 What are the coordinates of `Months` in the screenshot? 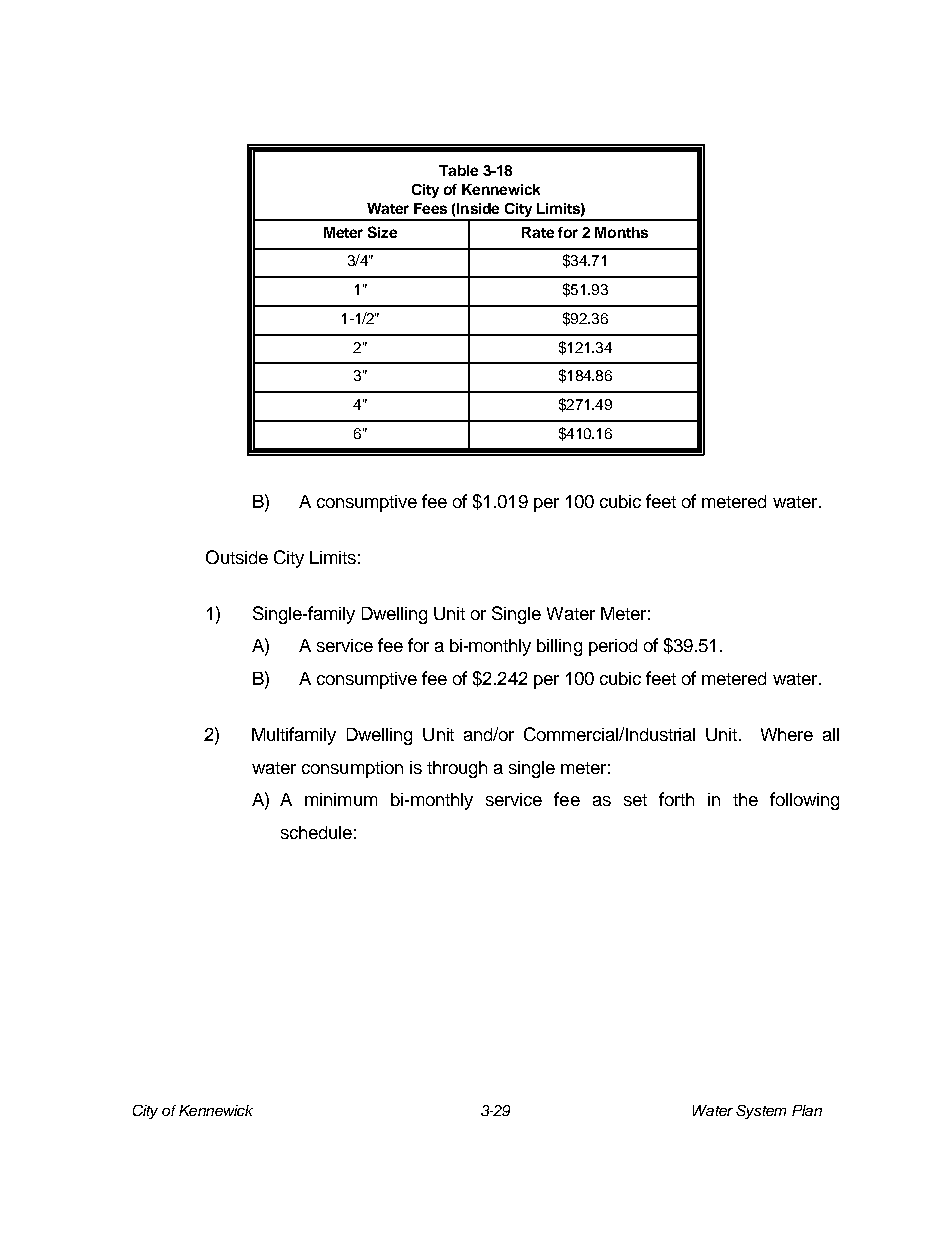 It's located at (621, 232).
